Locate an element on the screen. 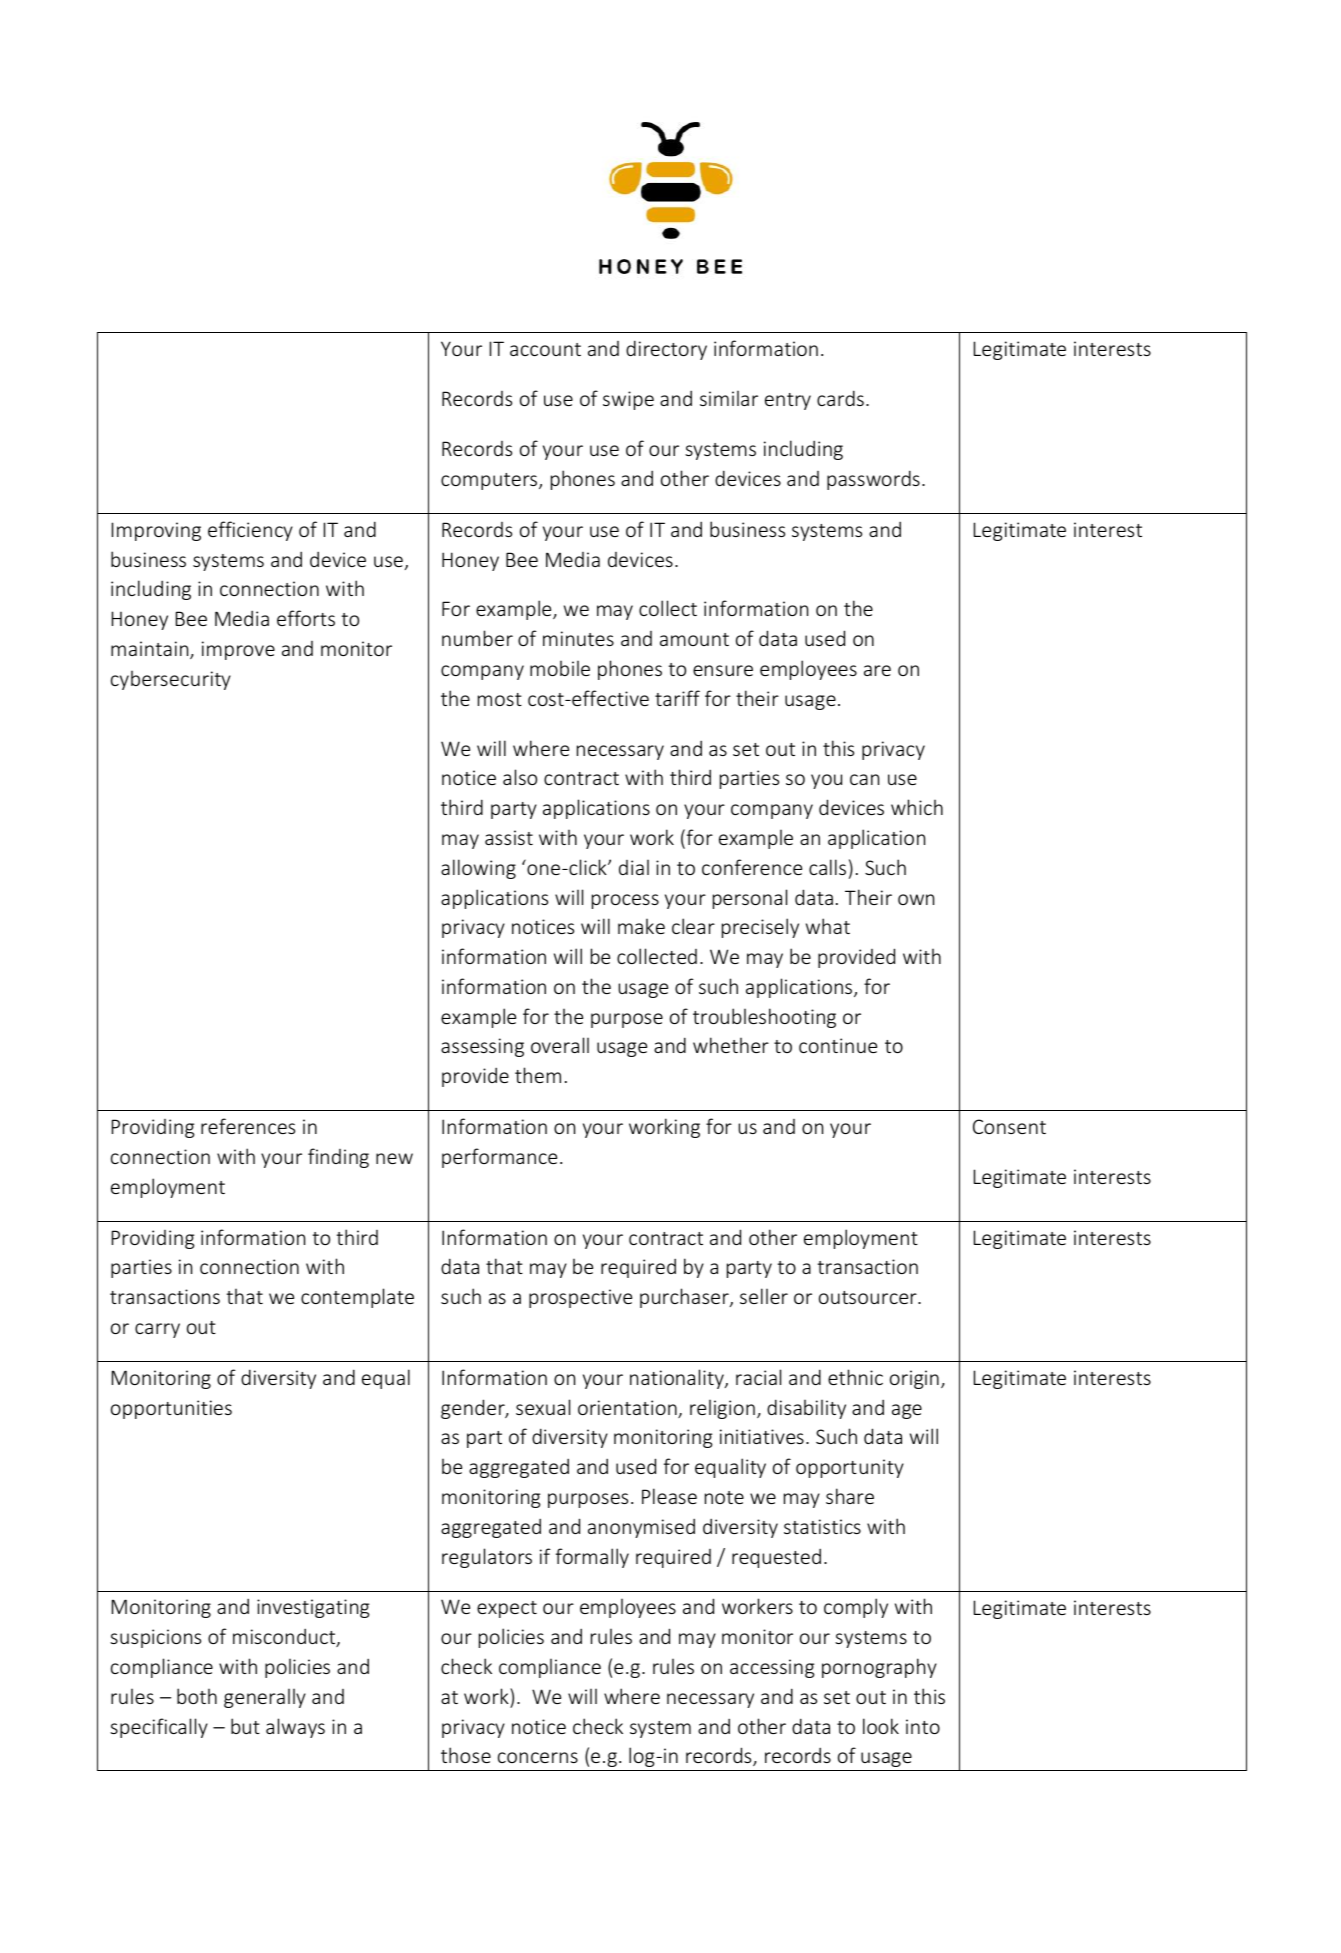 This screenshot has width=1341, height=1953. cards is located at coordinates (840, 398).
